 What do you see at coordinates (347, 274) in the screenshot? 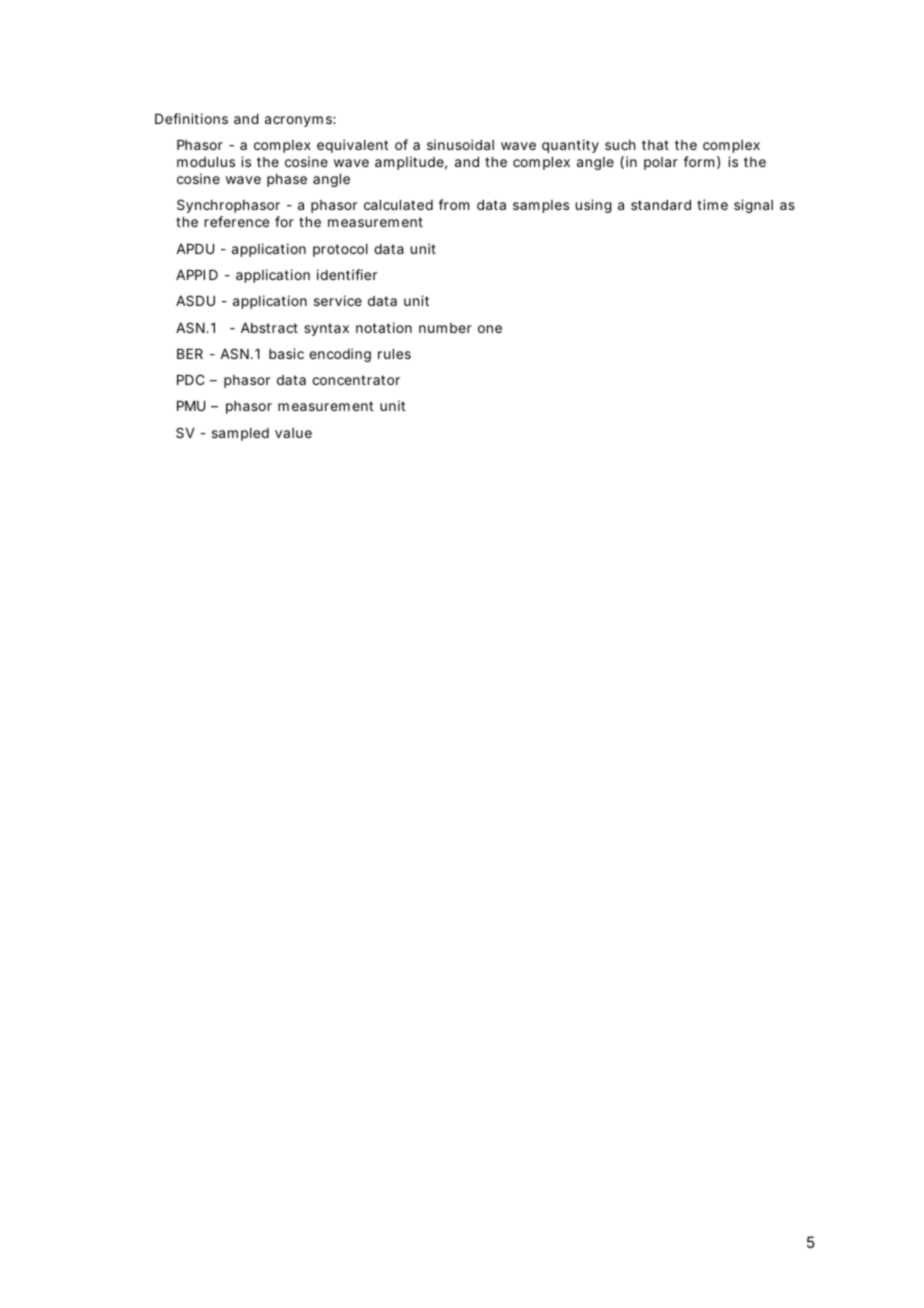
I see `identifier` at bounding box center [347, 274].
